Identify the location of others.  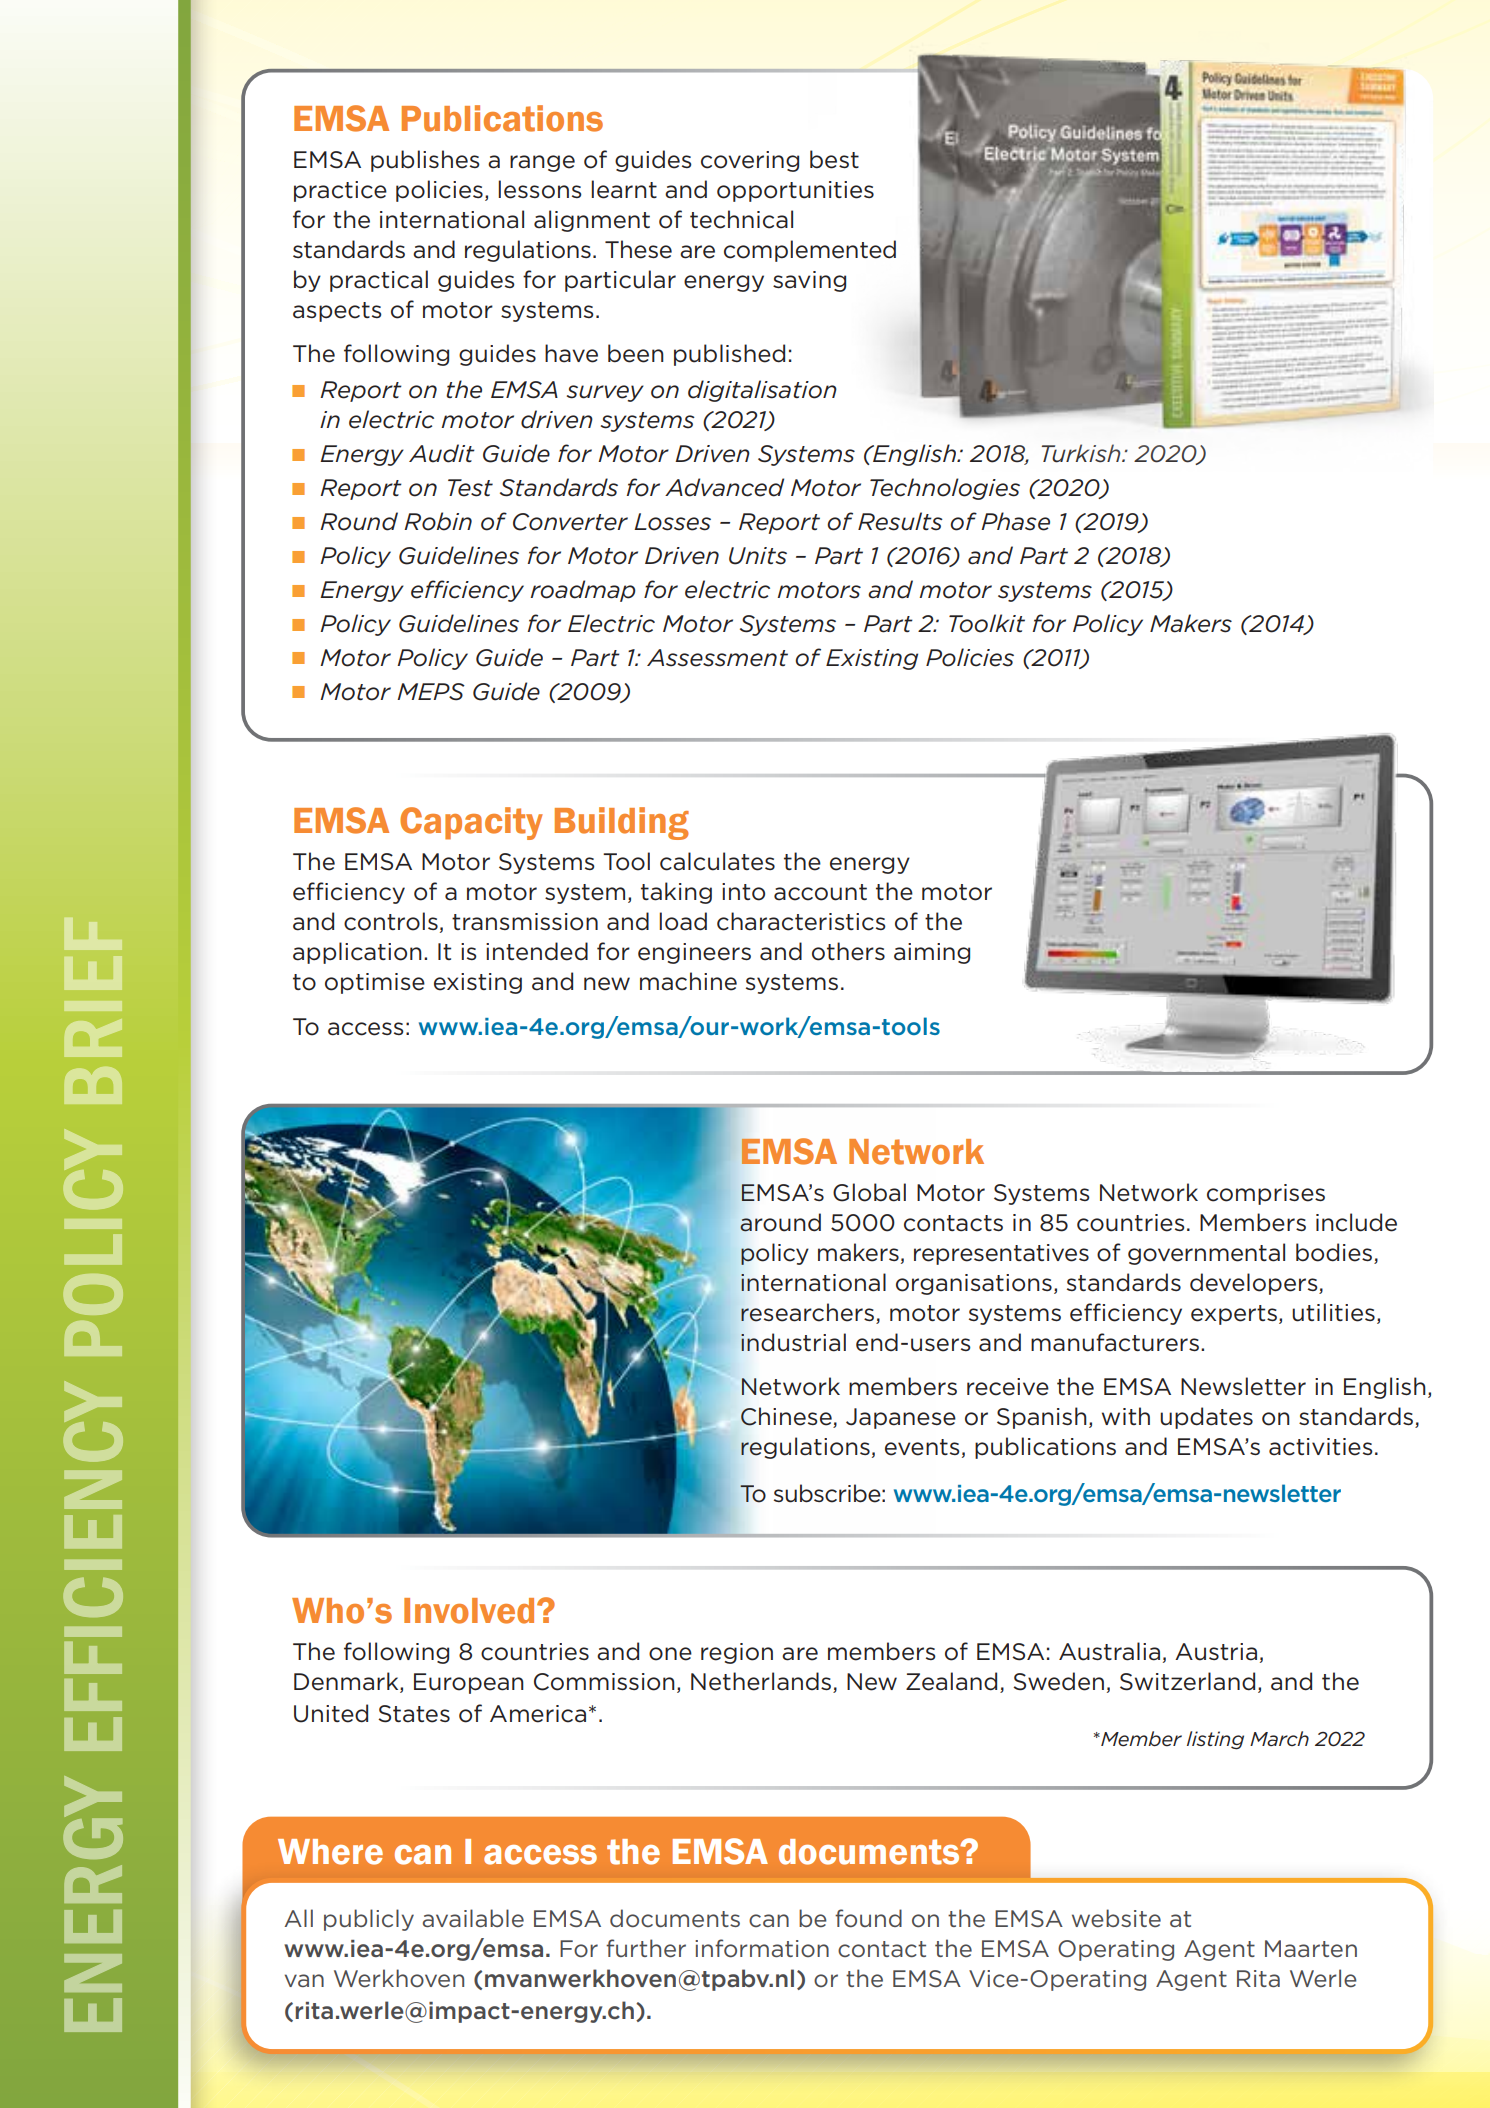
(848, 951).
